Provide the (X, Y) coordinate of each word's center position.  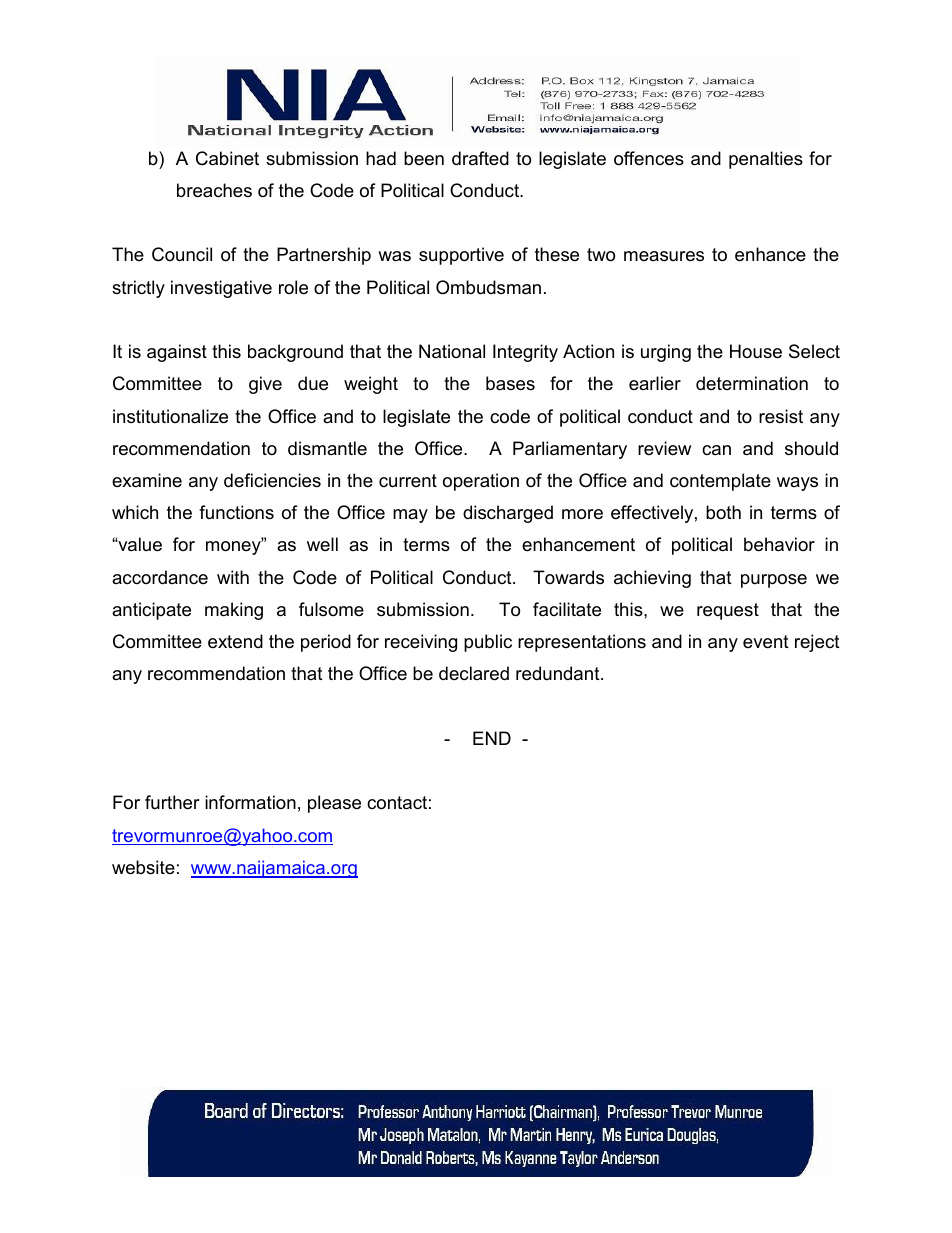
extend (235, 641)
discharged (508, 514)
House (756, 351)
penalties (766, 160)
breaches (214, 190)
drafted (480, 158)
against (177, 353)
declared (474, 673)
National (452, 351)
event (766, 642)
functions (236, 512)
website (143, 867)
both (723, 512)
